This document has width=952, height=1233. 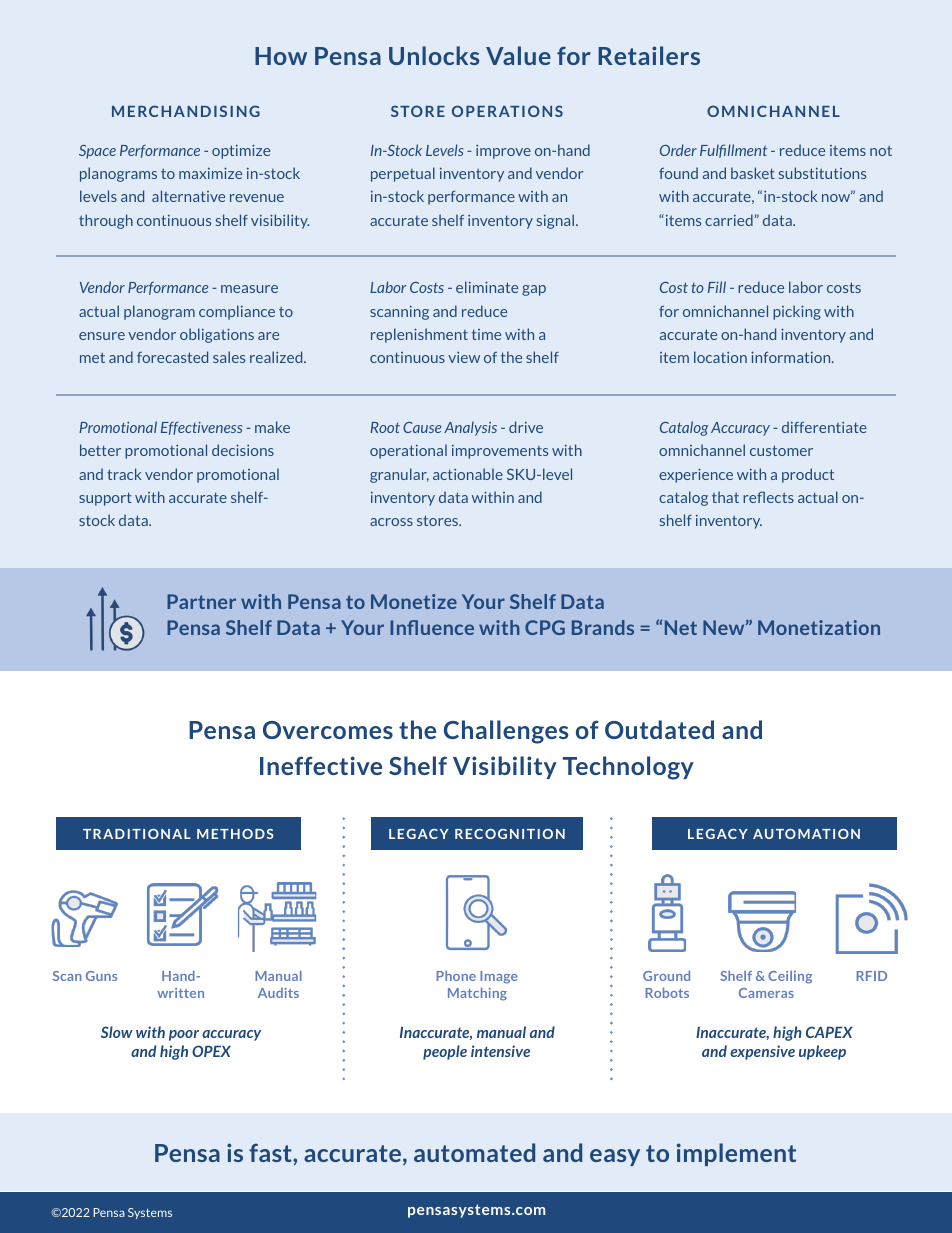 What do you see at coordinates (474, 1152) in the document?
I see `automated` at bounding box center [474, 1152].
